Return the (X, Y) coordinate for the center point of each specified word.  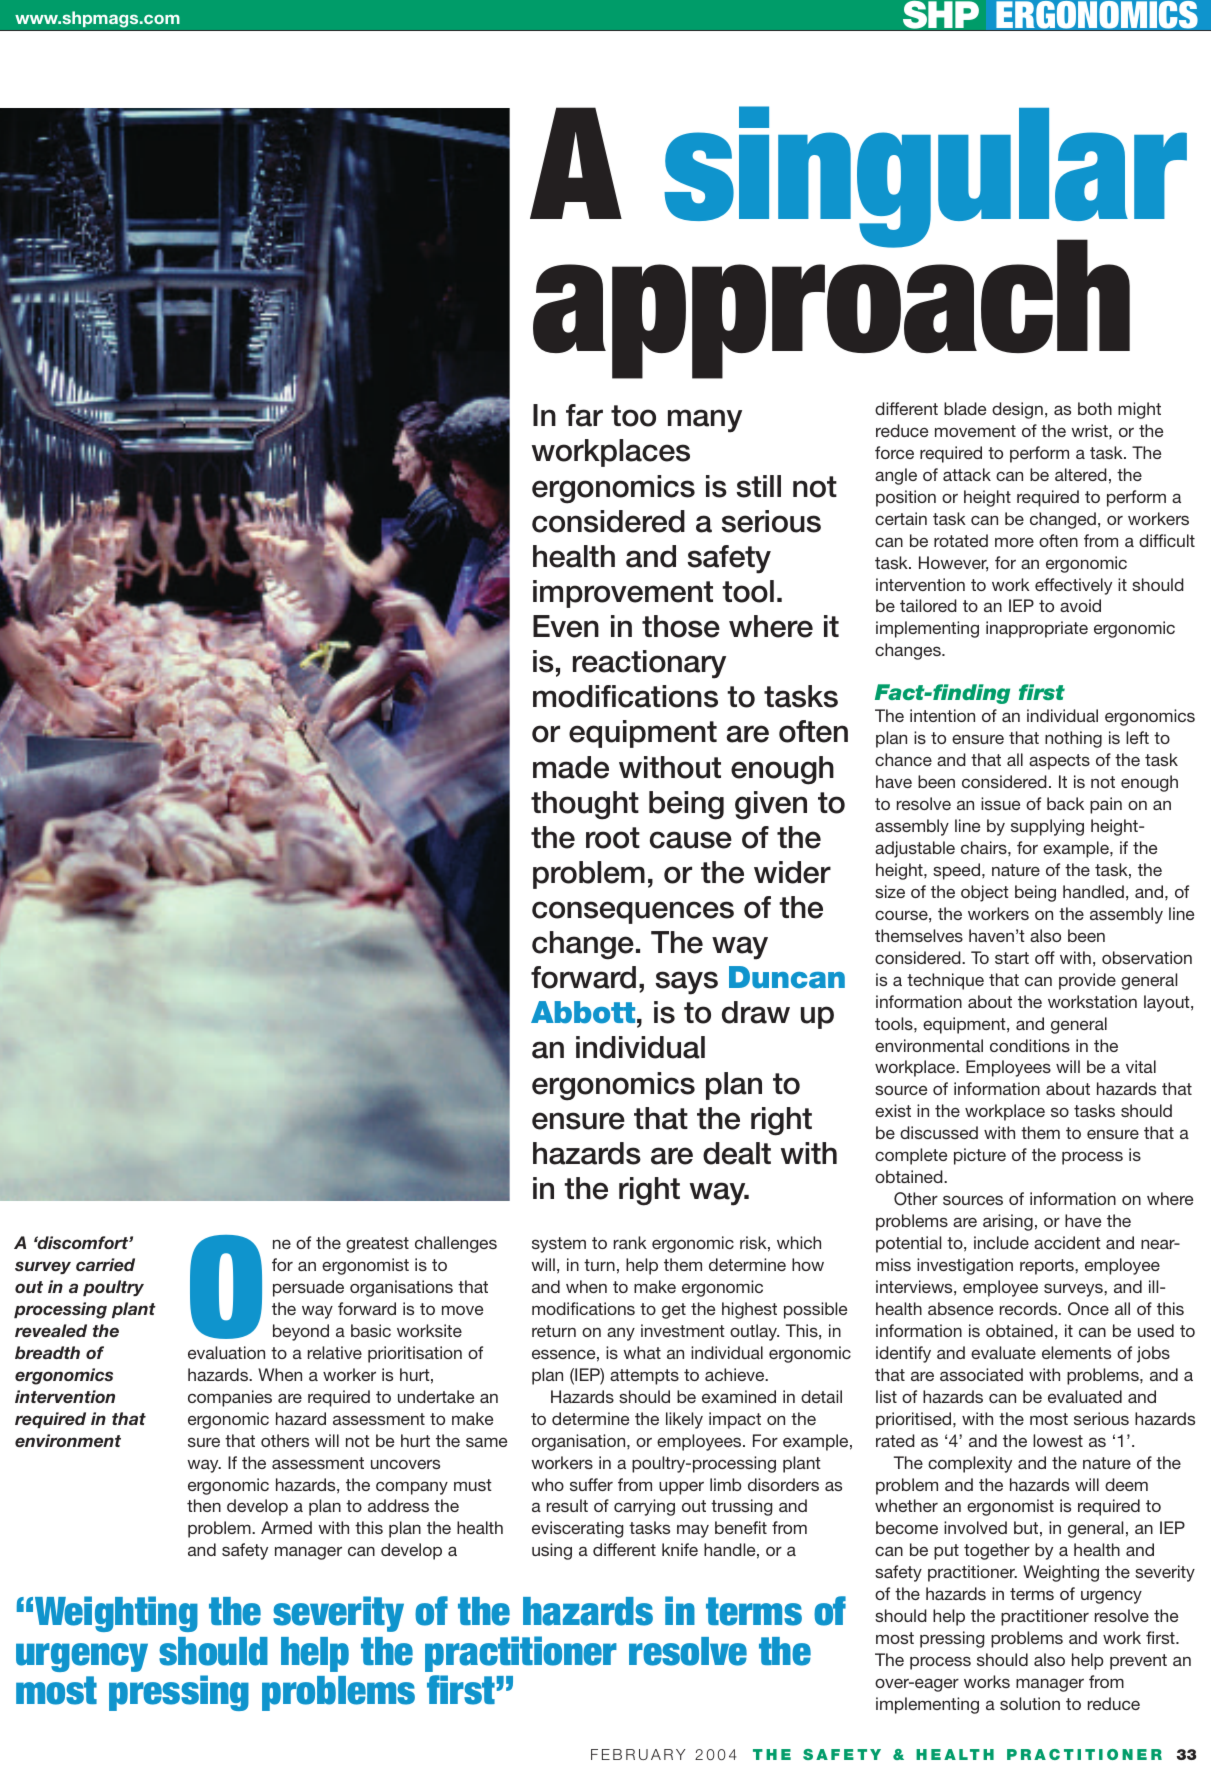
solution (1030, 1703)
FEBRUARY (638, 1754)
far (584, 415)
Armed (286, 1527)
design (1017, 410)
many (705, 421)
